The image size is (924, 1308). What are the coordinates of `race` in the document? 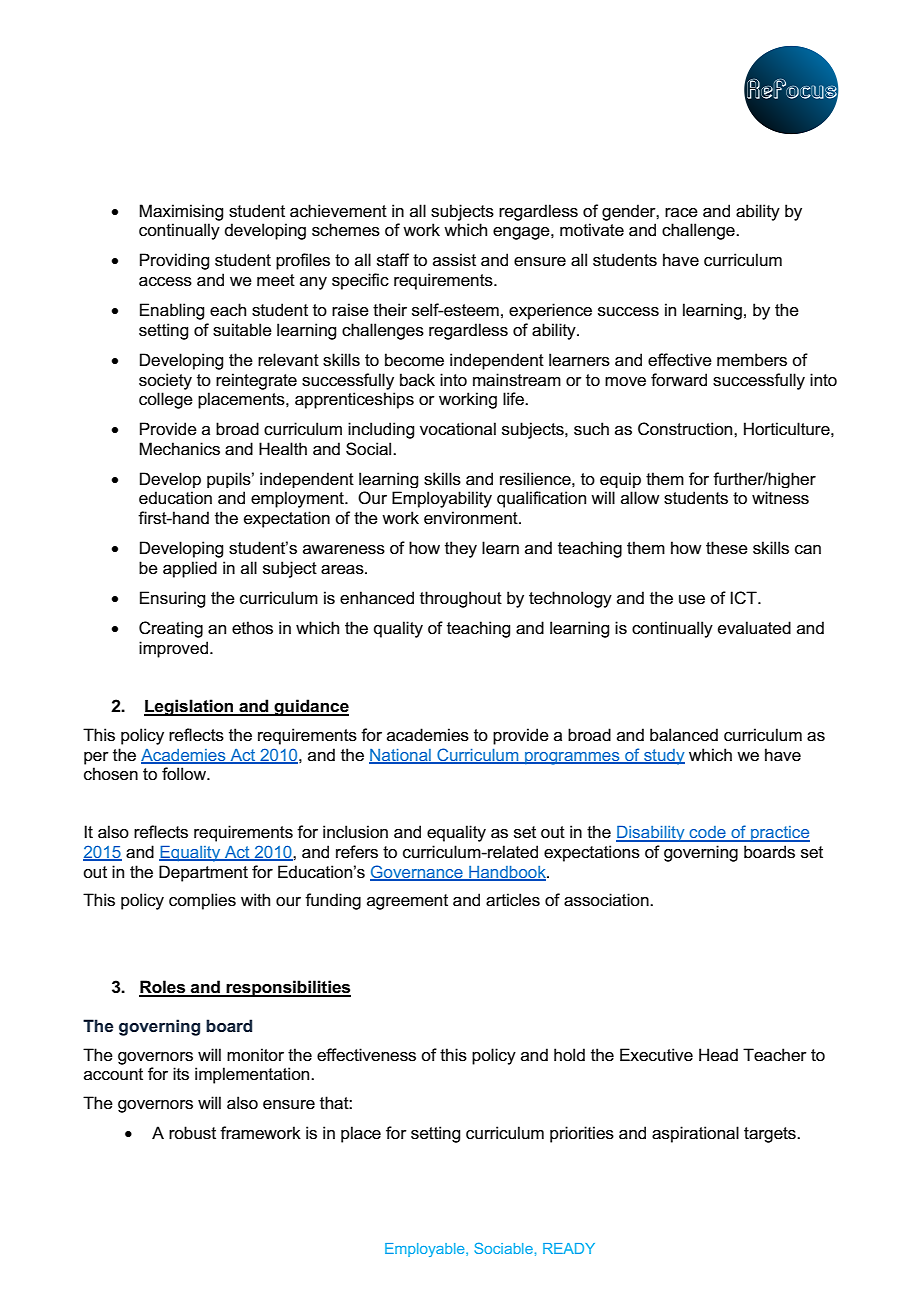 It's located at (681, 213).
